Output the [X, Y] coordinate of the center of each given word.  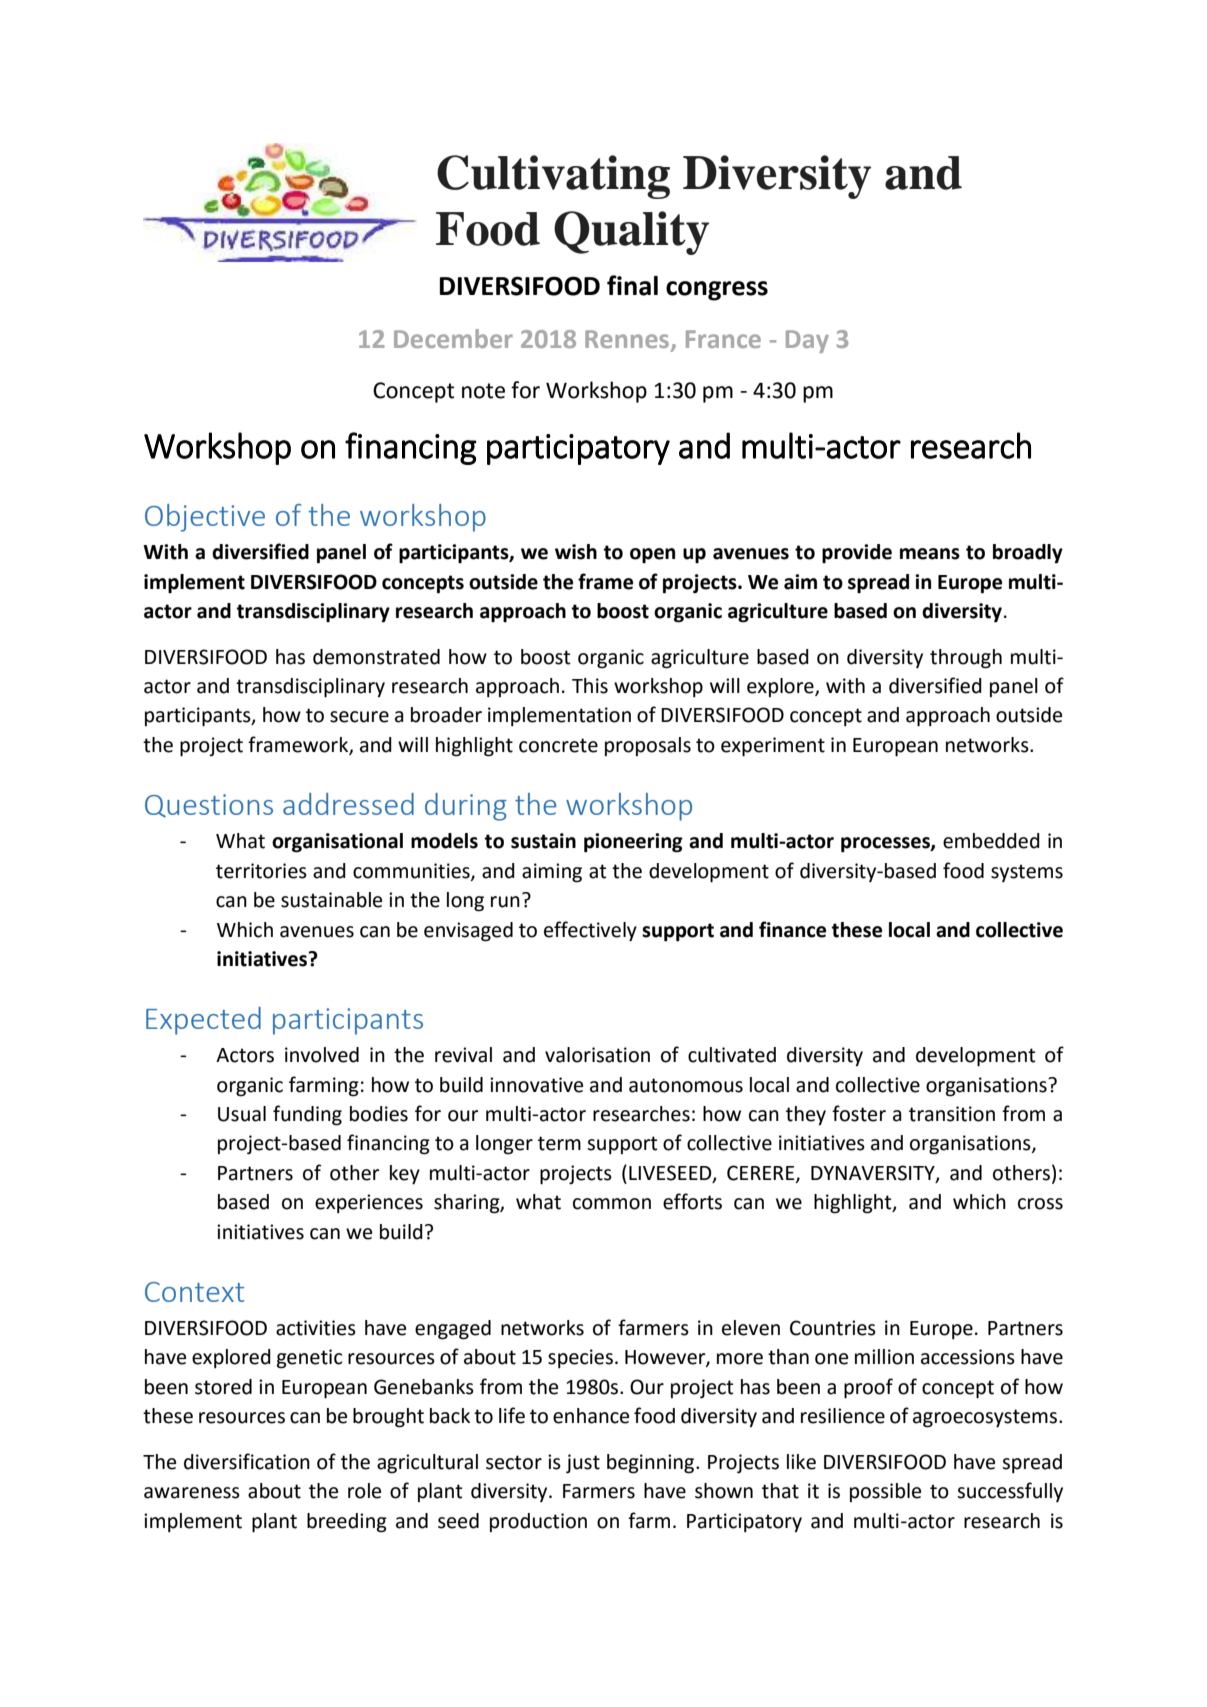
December [453, 338]
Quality [631, 233]
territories [261, 871]
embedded [991, 841]
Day [807, 341]
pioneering [633, 843]
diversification [247, 1461]
